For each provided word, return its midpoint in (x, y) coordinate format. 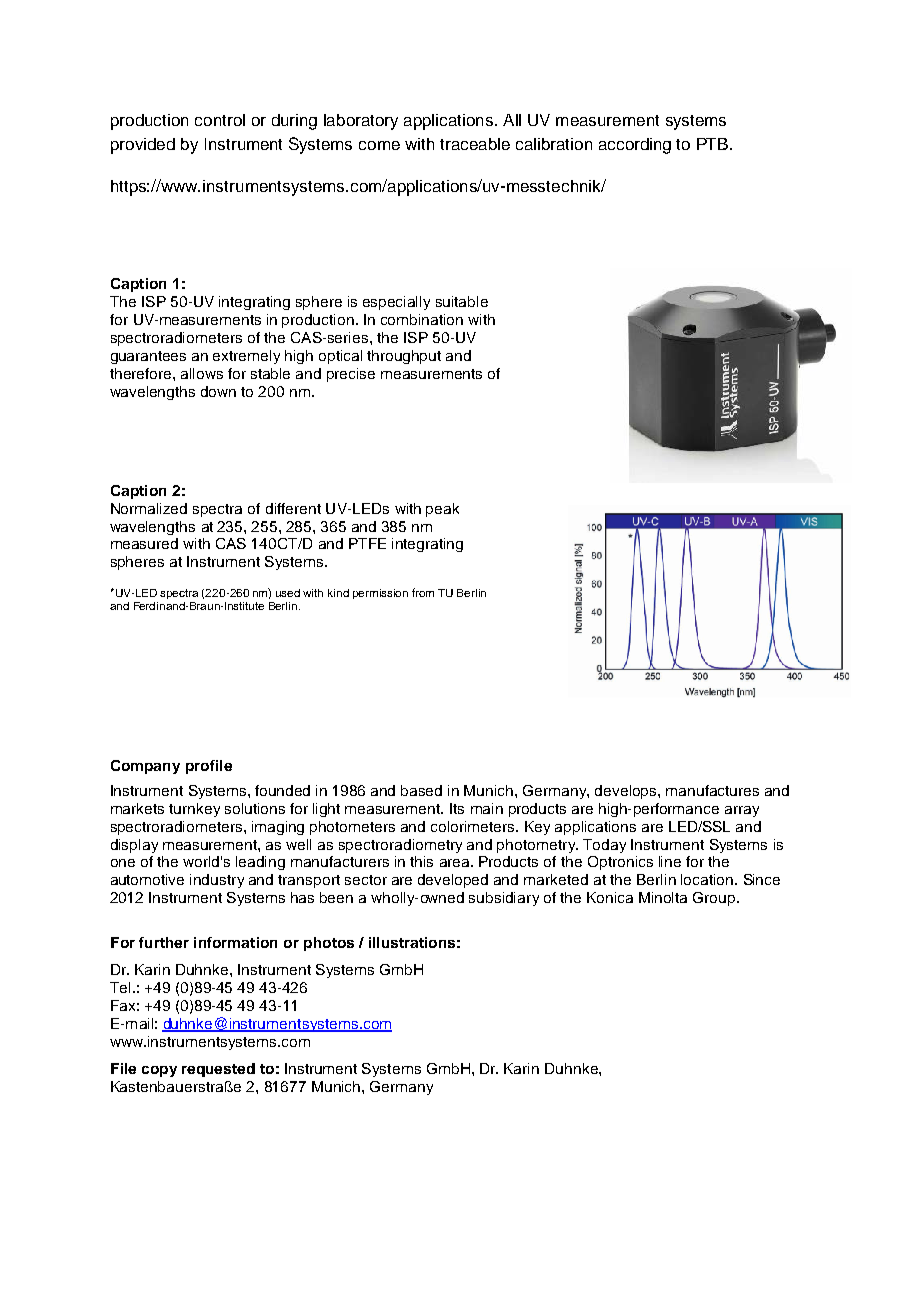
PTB (714, 144)
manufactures (712, 790)
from (423, 592)
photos (329, 944)
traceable (475, 144)
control (220, 120)
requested (218, 1070)
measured (144, 543)
